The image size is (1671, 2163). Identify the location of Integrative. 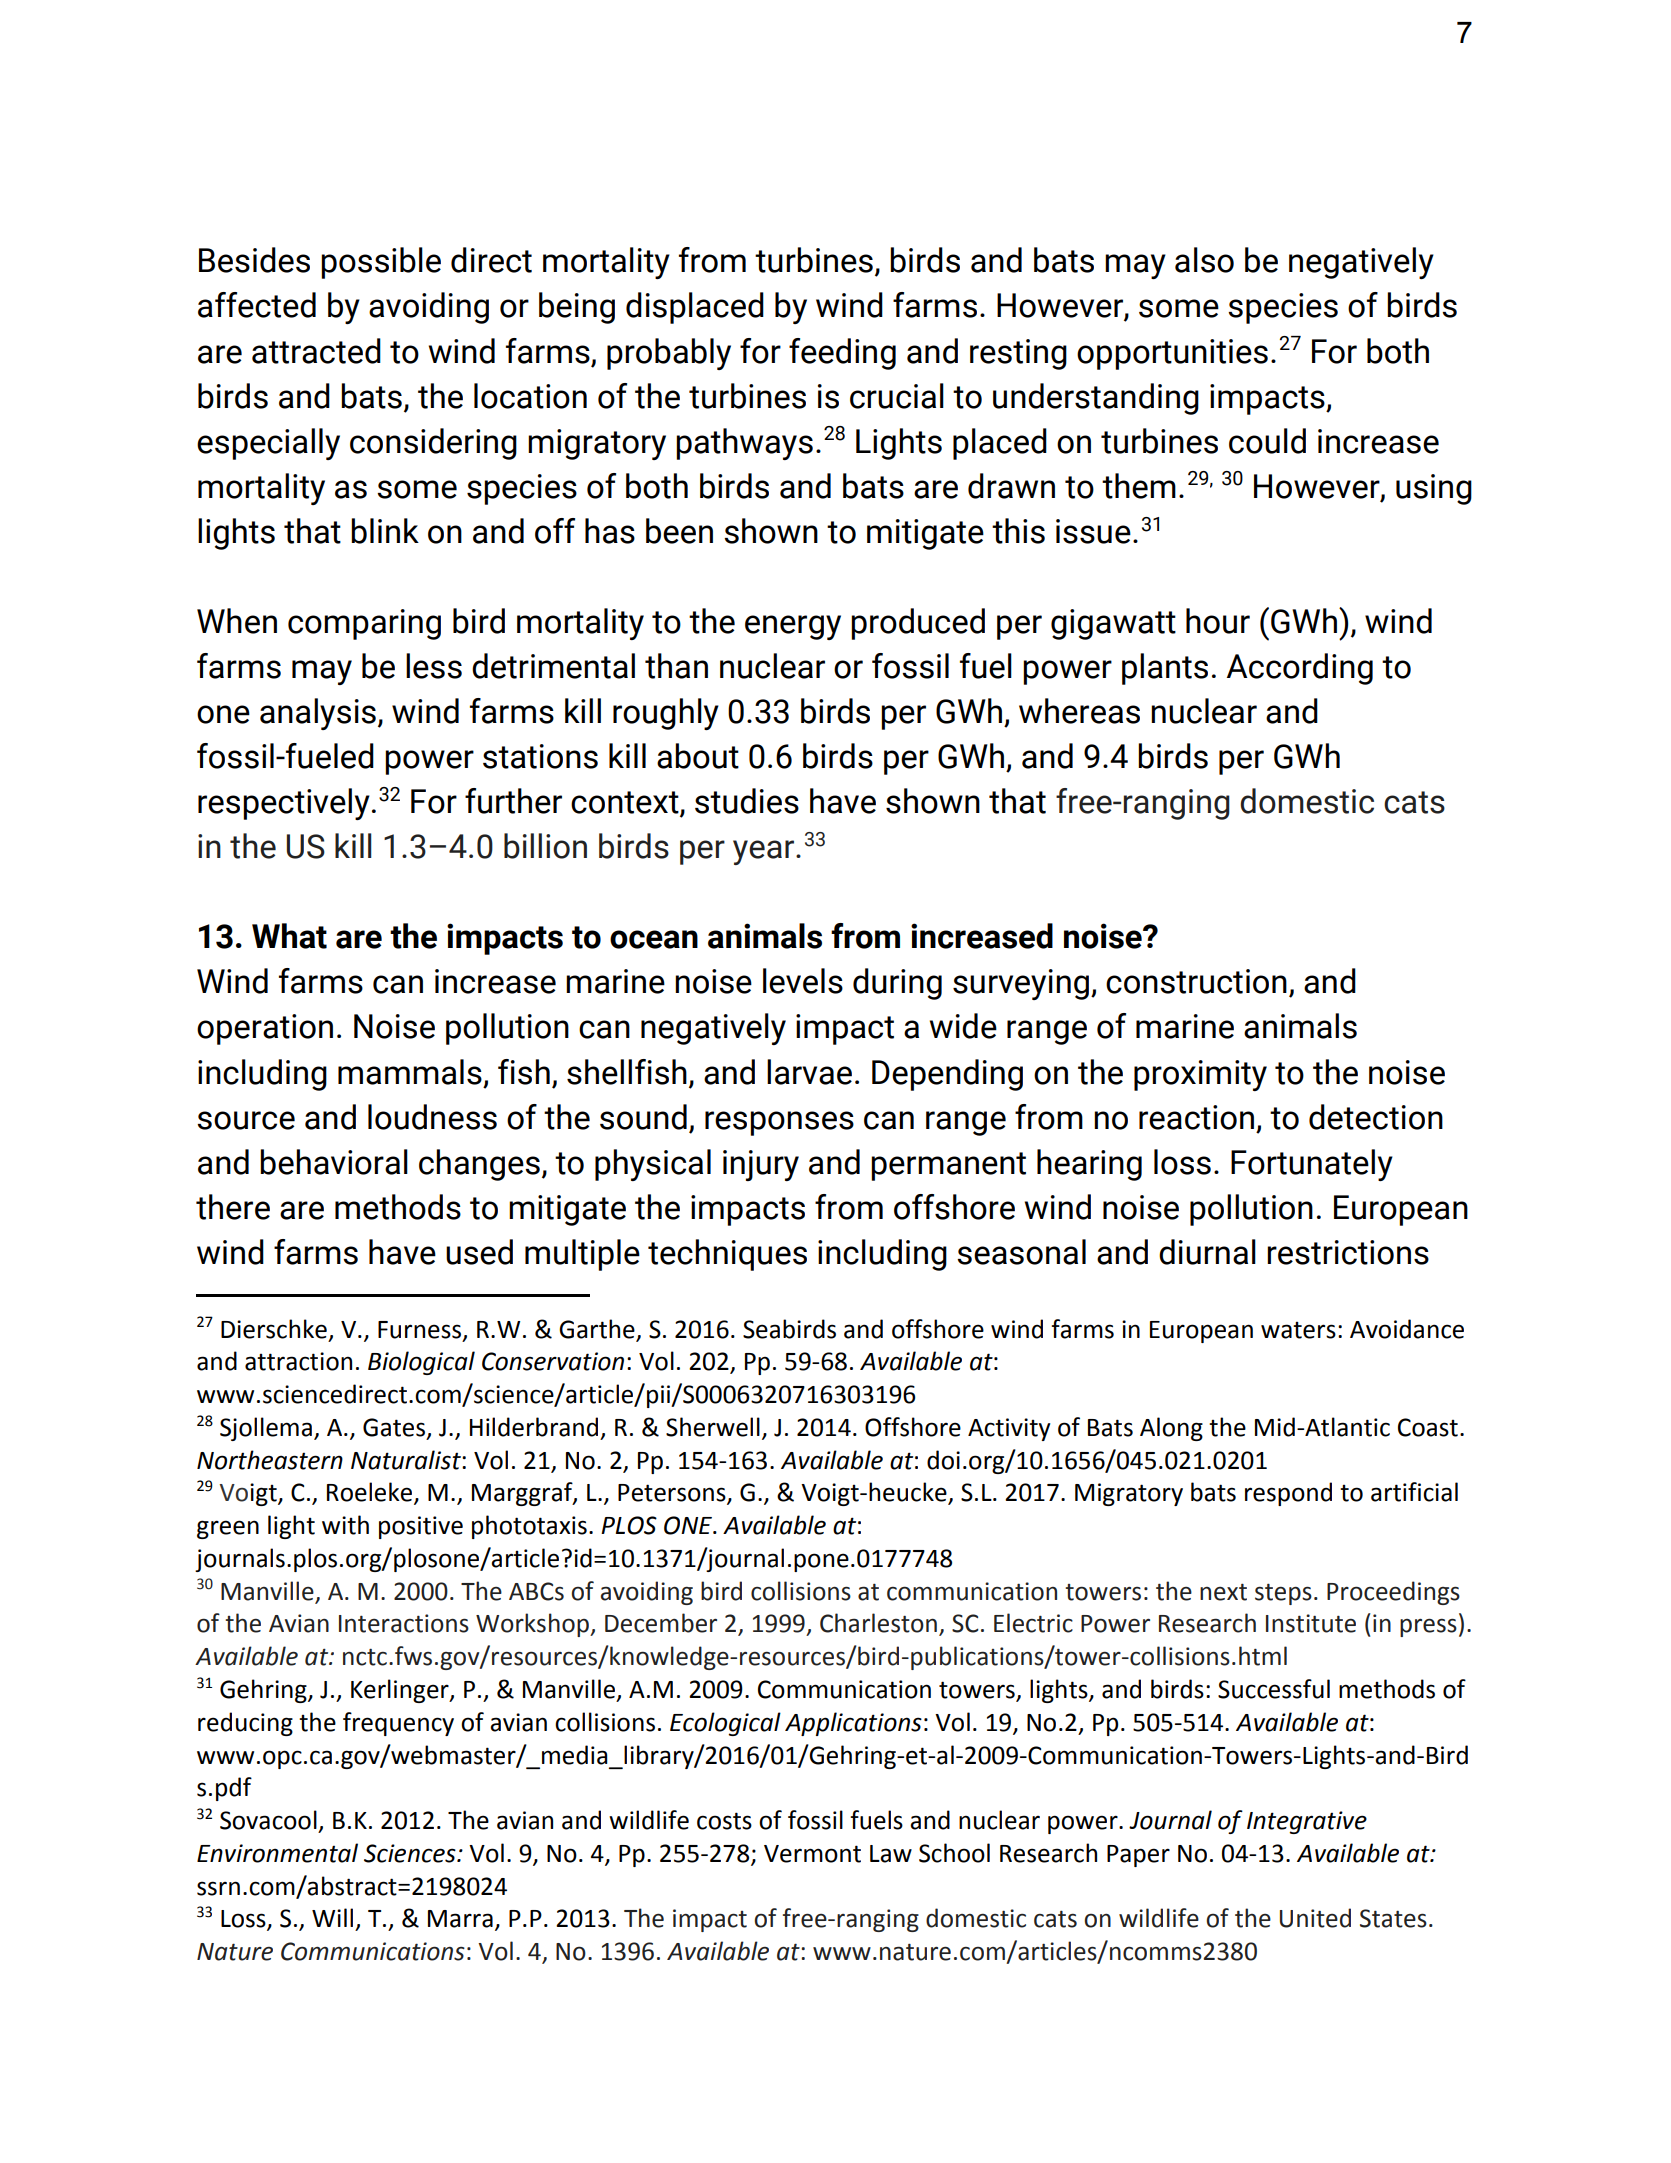
(1307, 1822).
